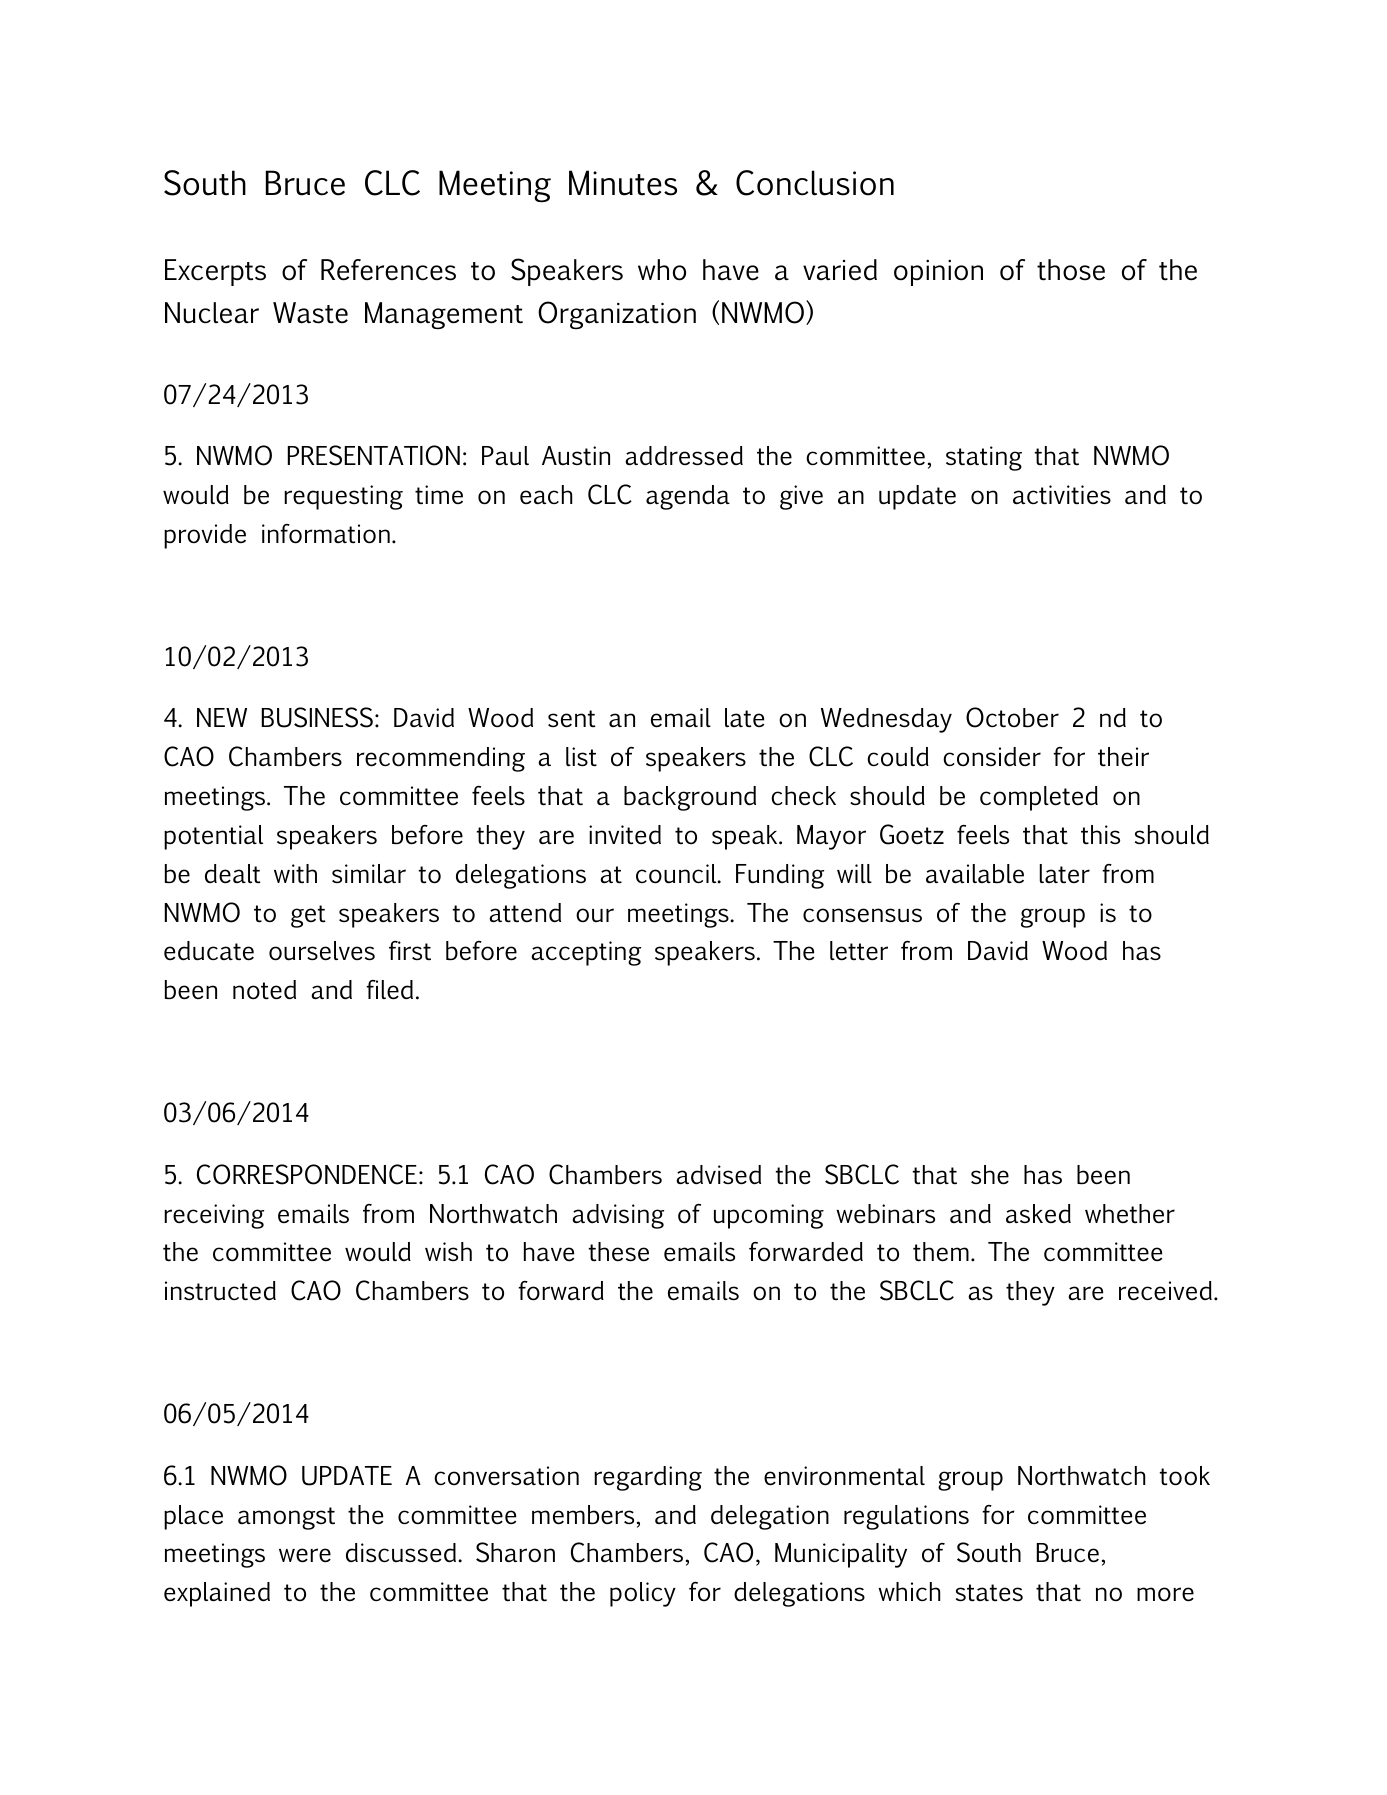 The width and height of the screenshot is (1387, 1795). I want to click on References, so click(388, 270).
